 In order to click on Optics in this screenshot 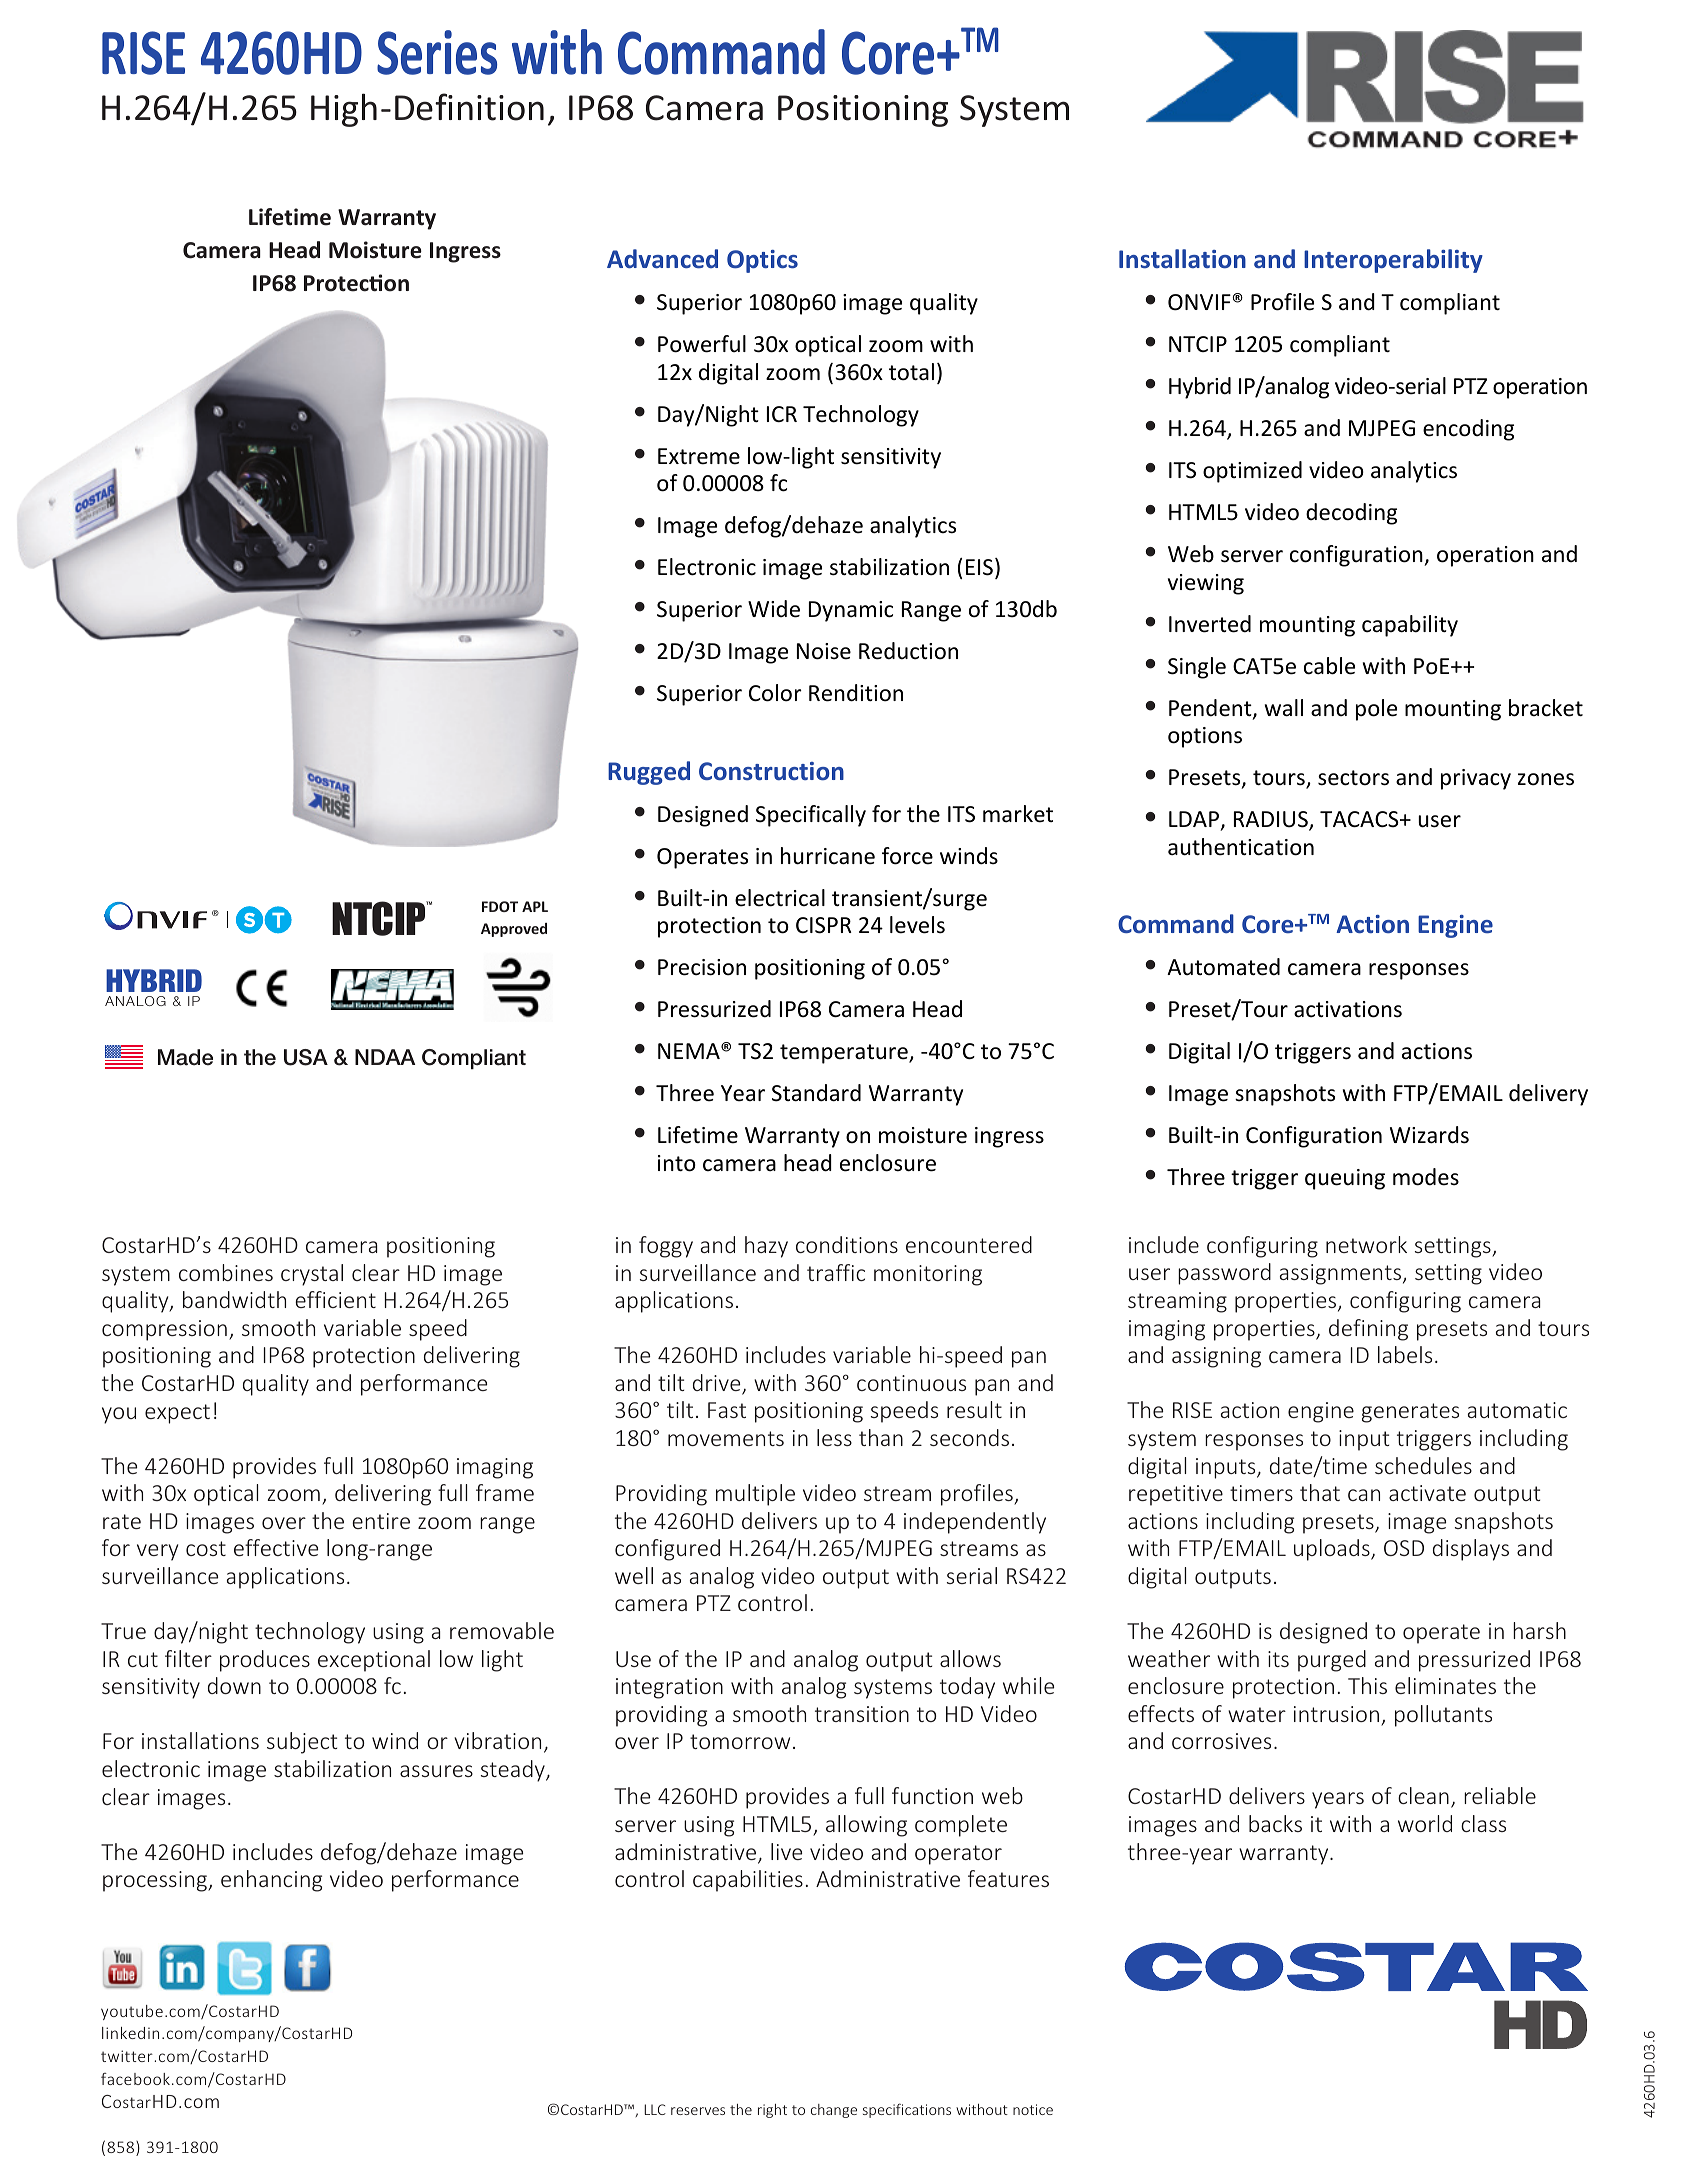, I will do `click(762, 261)`.
